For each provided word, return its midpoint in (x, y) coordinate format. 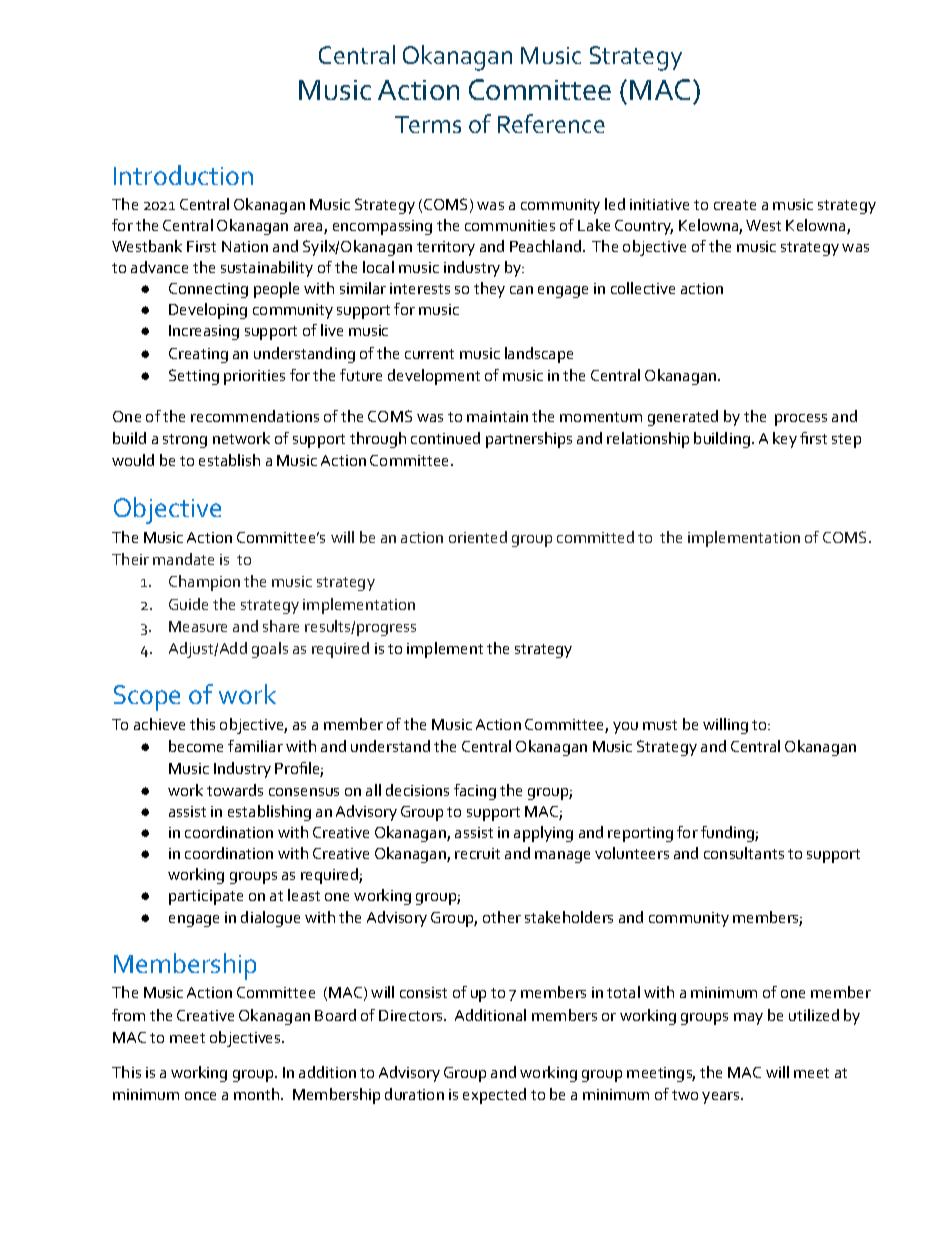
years (722, 1098)
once (200, 1096)
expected (494, 1096)
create (735, 205)
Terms (428, 124)
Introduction (183, 175)
